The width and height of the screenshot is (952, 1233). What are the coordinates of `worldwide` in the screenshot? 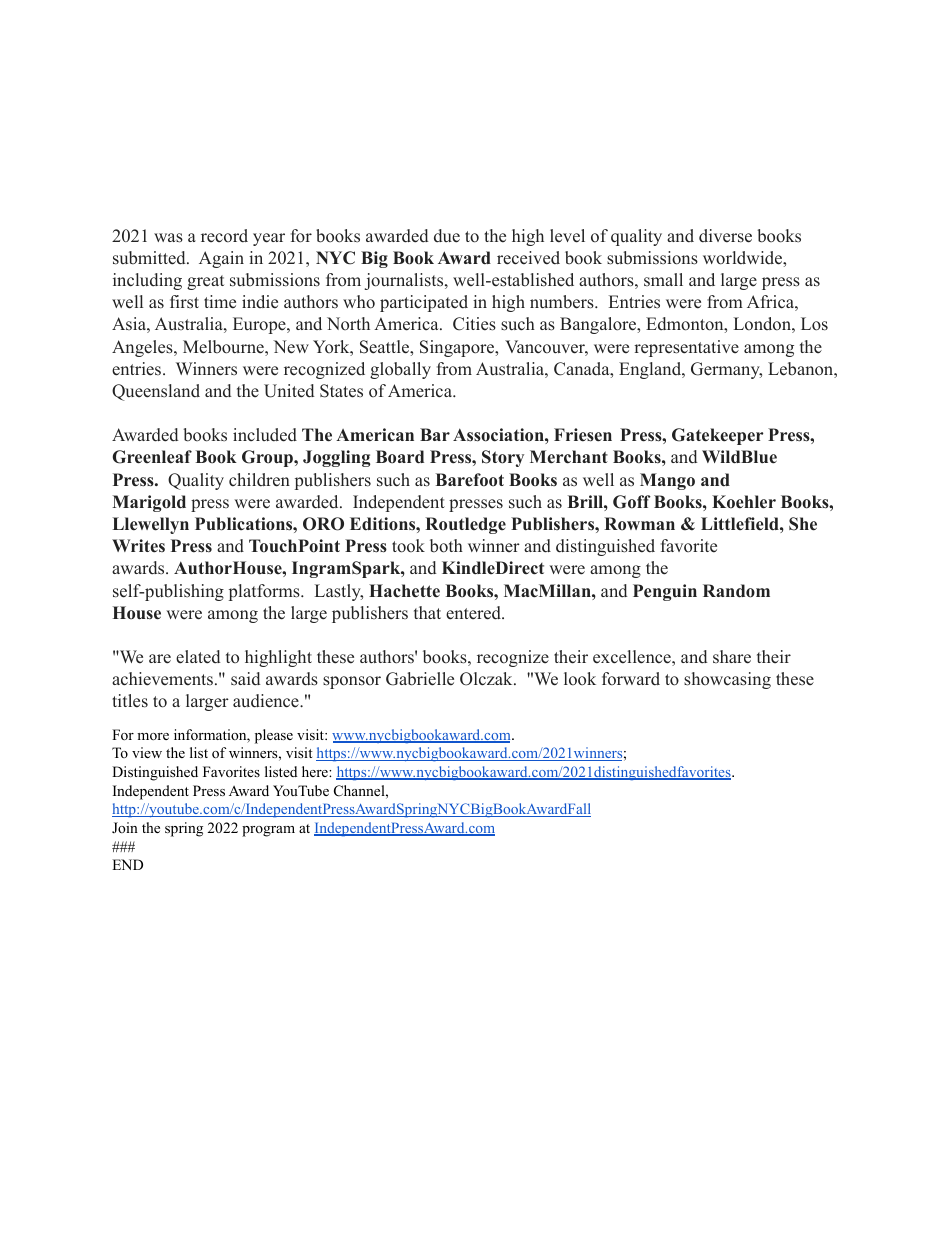 It's located at (743, 258).
